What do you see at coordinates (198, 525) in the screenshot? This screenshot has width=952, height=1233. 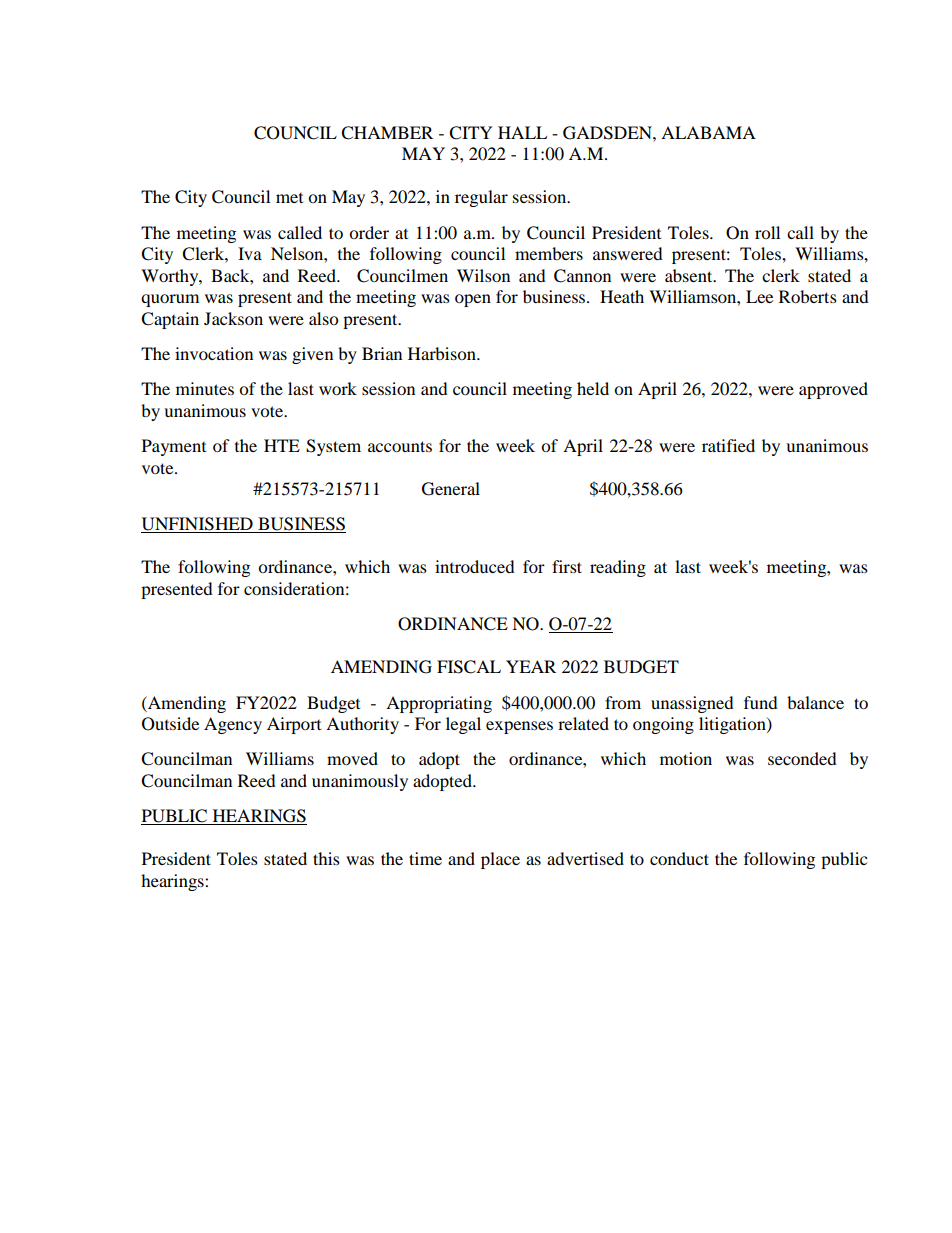 I see `UNFINISHED` at bounding box center [198, 525].
